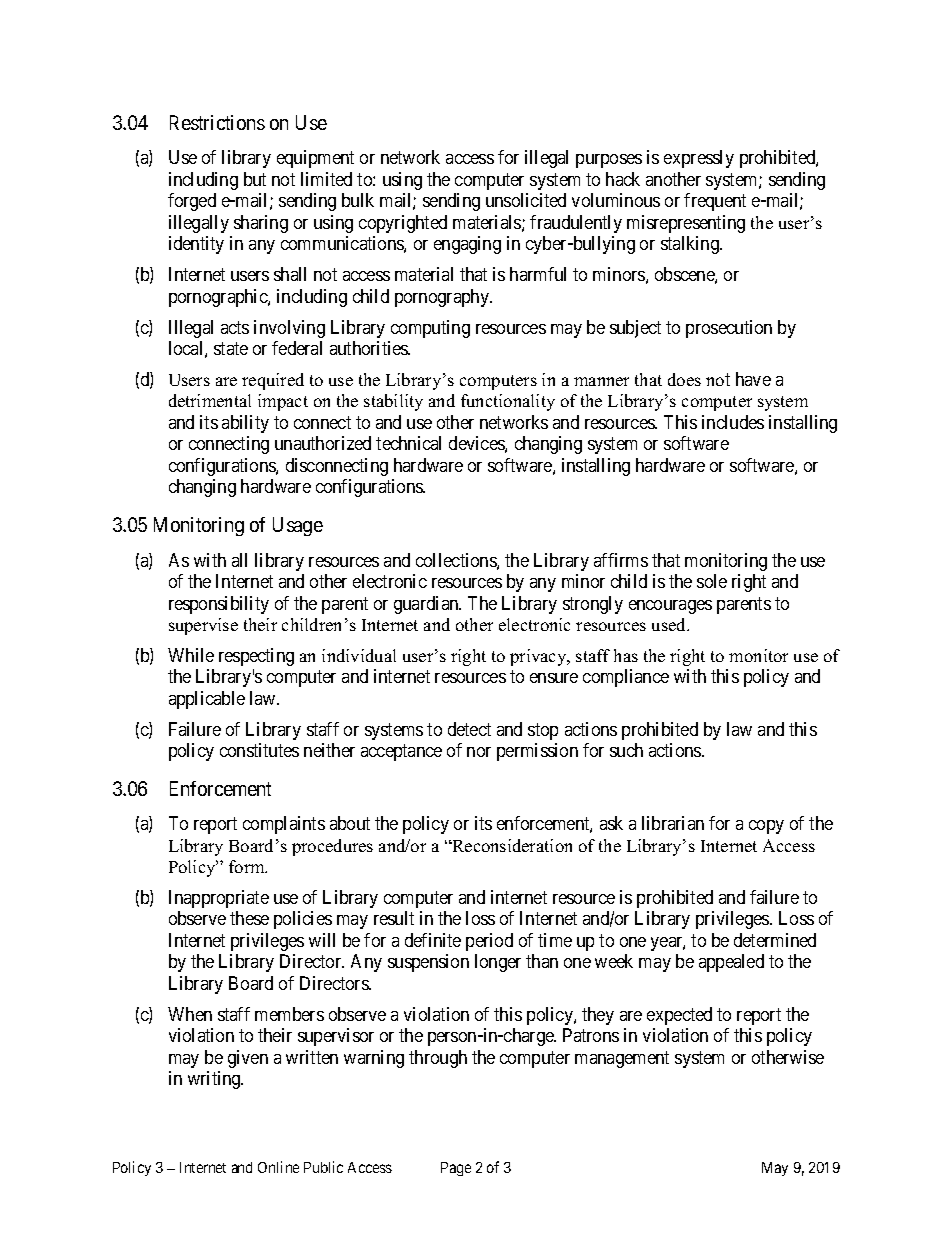 This document has width=952, height=1233. Describe the element at coordinates (539, 657) in the document. I see `privacy` at that location.
